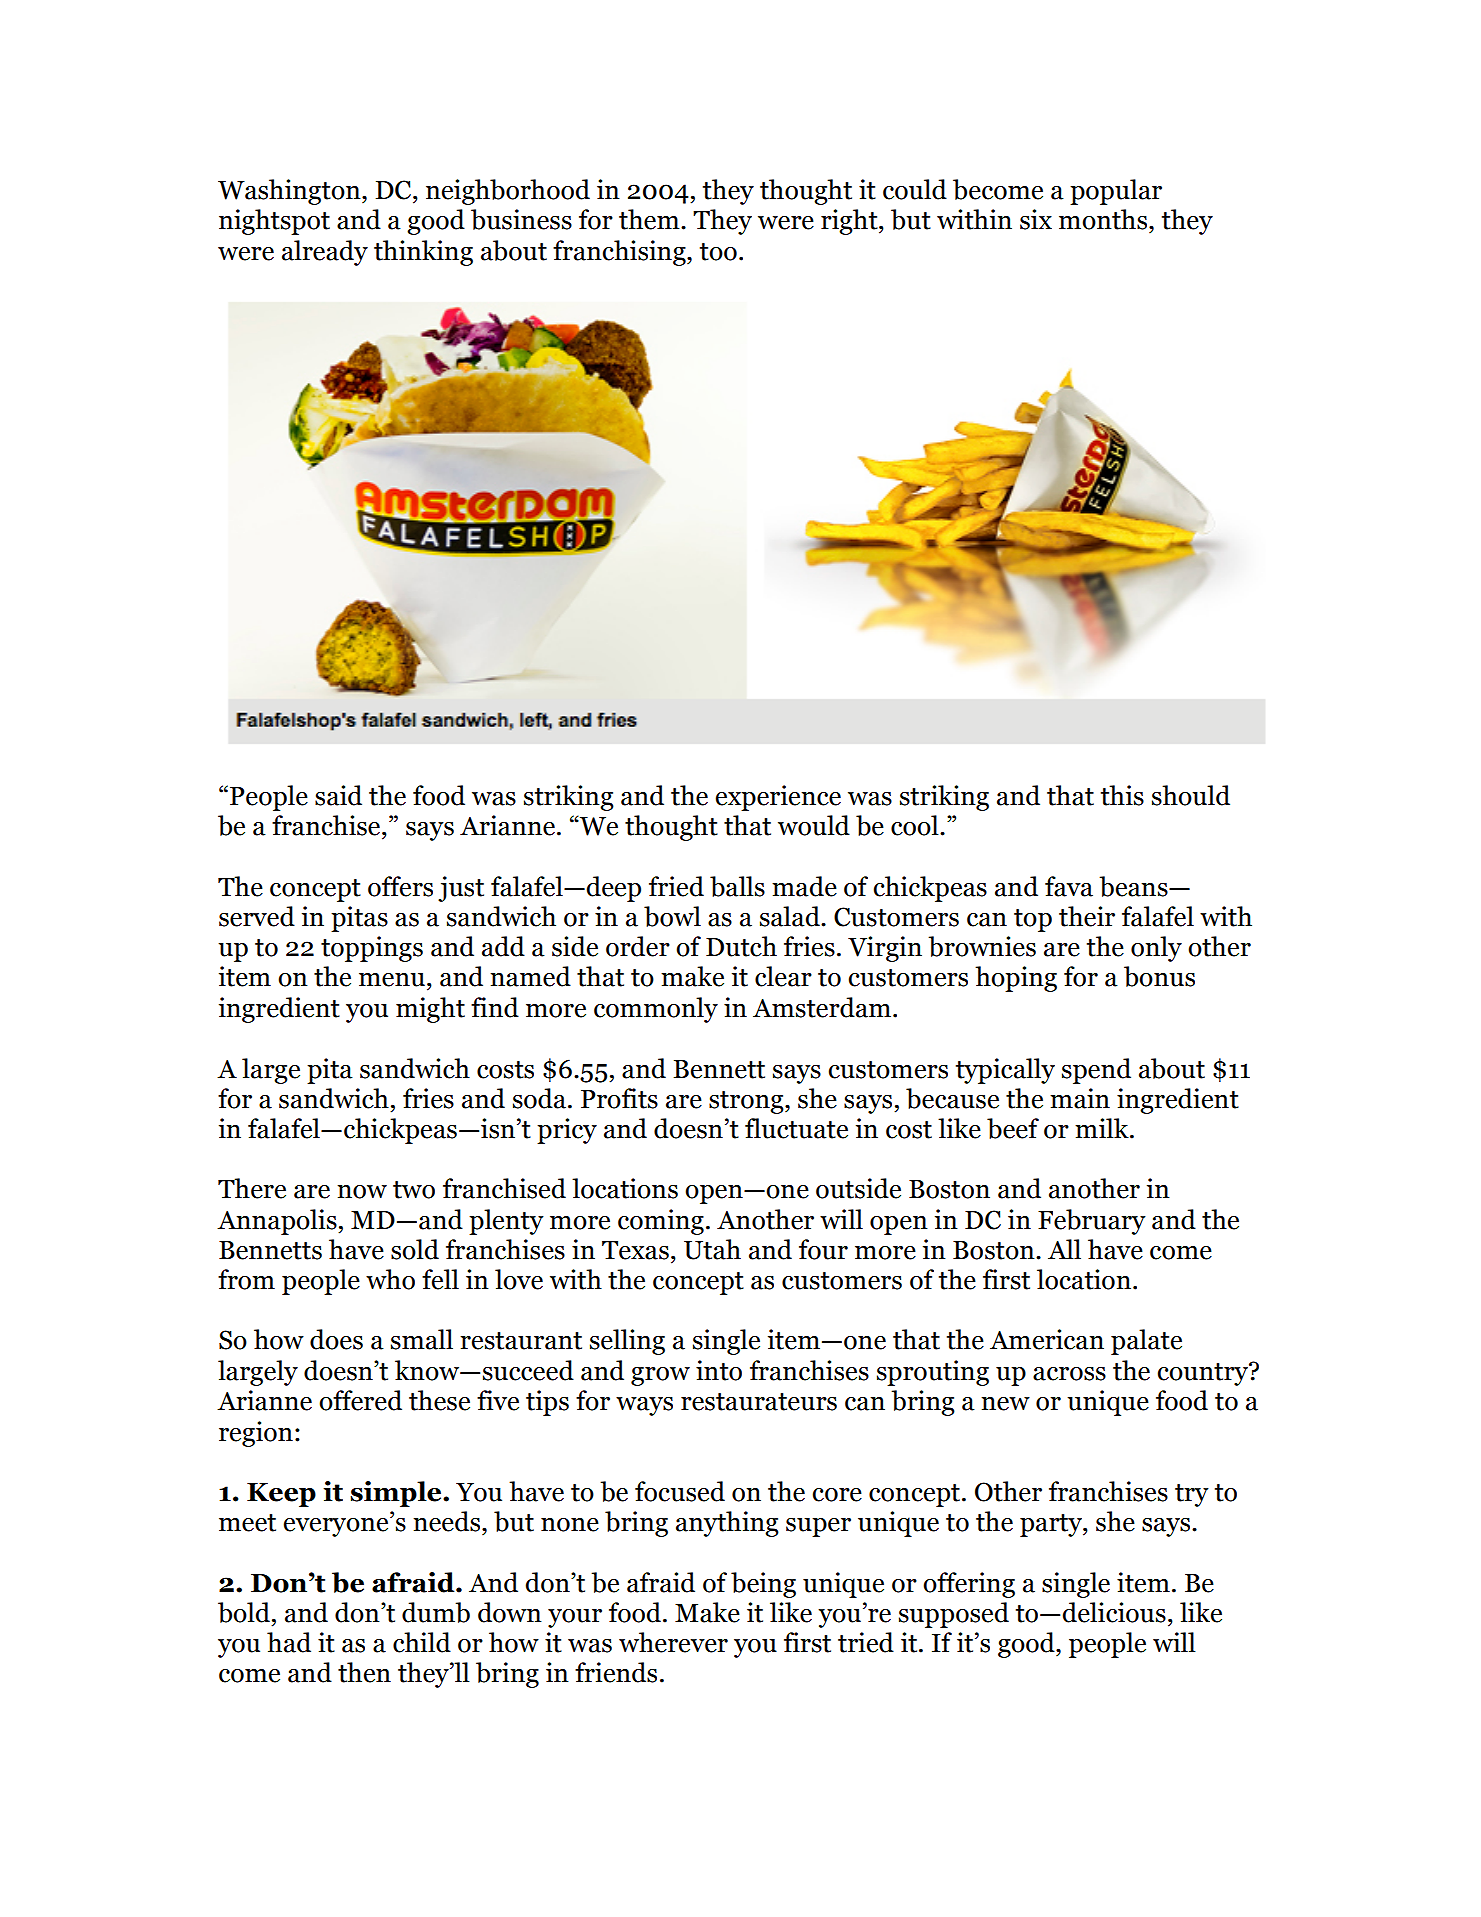 The width and height of the screenshot is (1481, 1917). I want to click on too, so click(718, 252).
